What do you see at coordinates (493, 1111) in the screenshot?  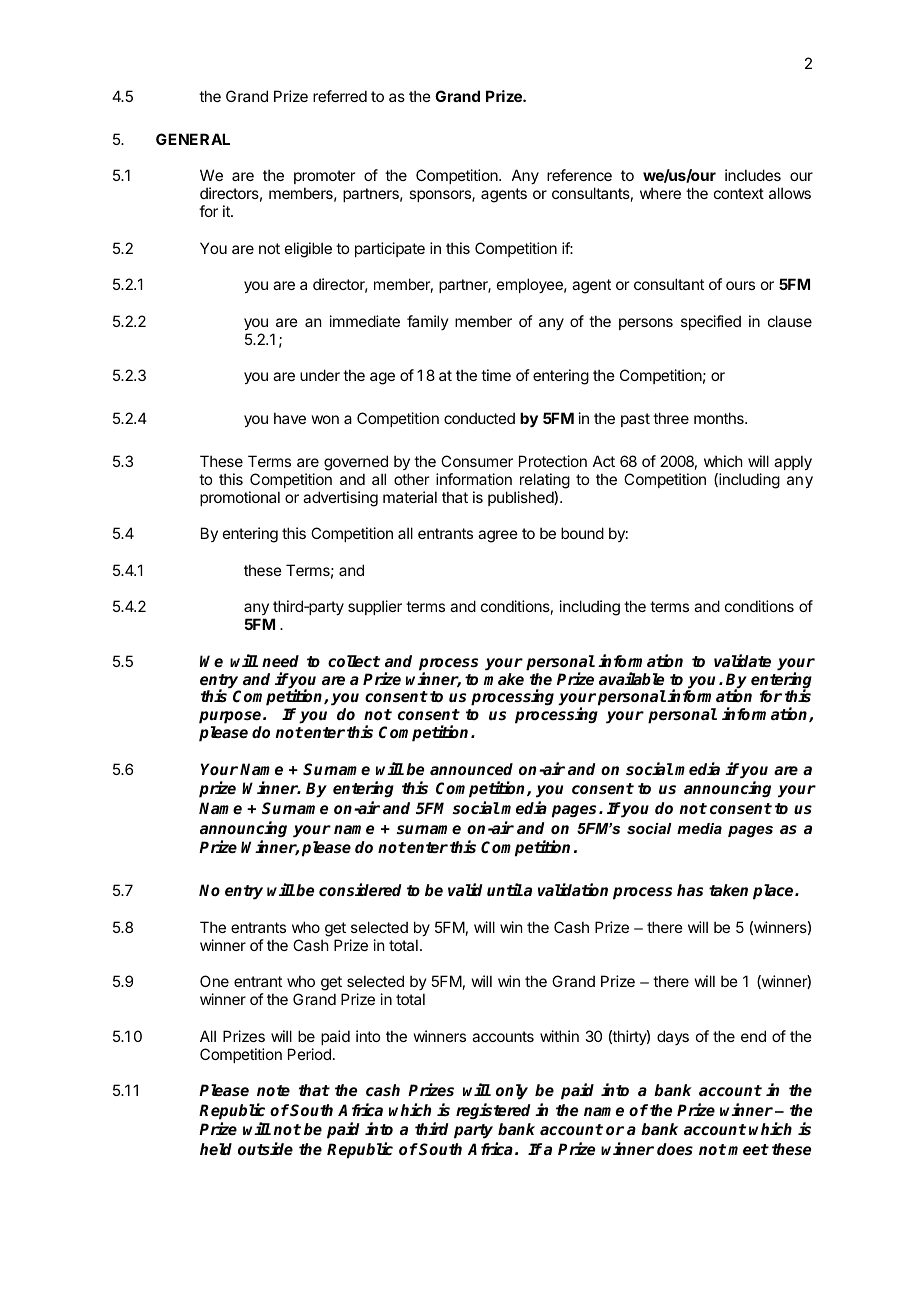 I see `registered` at bounding box center [493, 1111].
